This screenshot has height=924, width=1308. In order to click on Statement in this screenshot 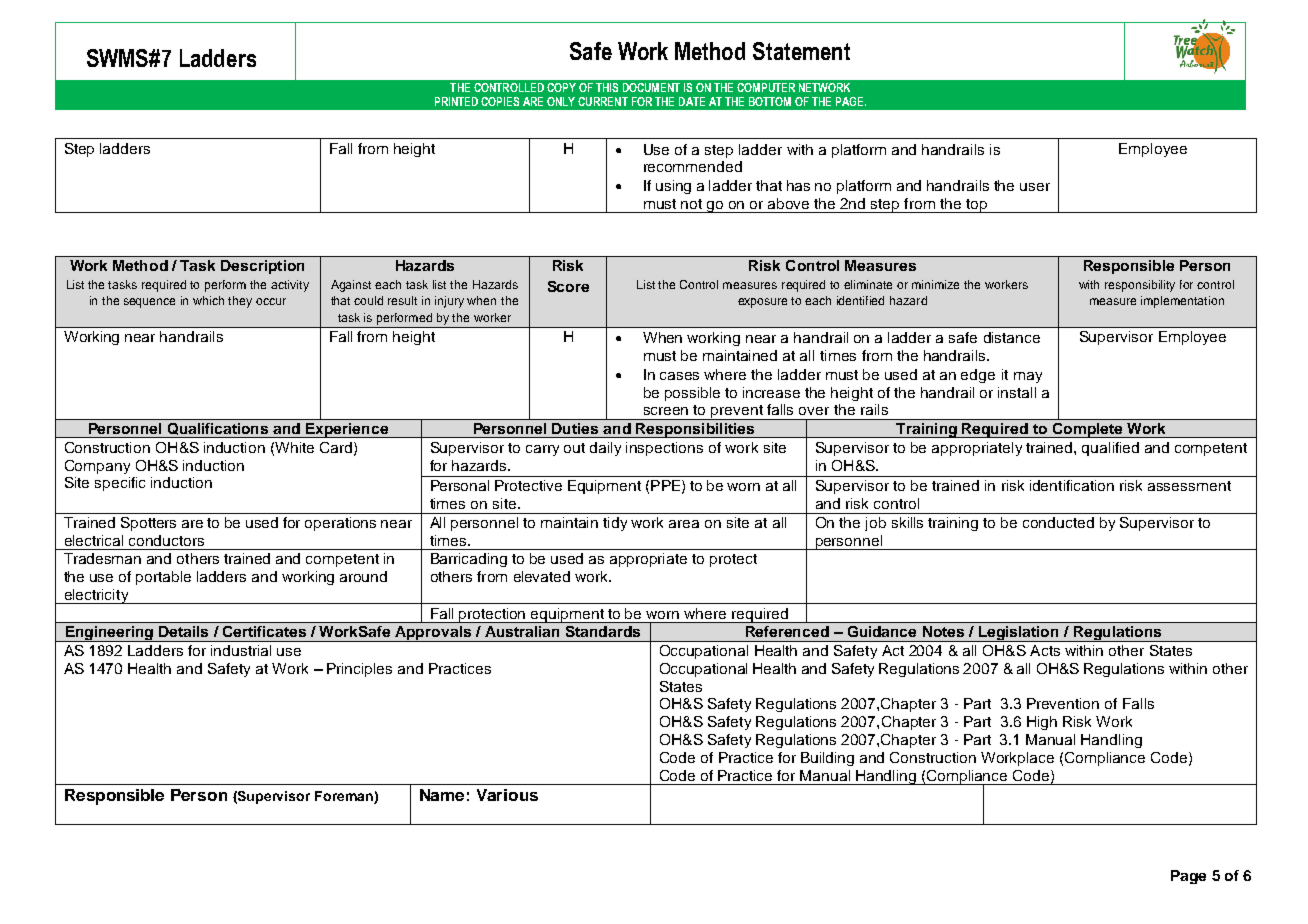, I will do `click(801, 51)`.
